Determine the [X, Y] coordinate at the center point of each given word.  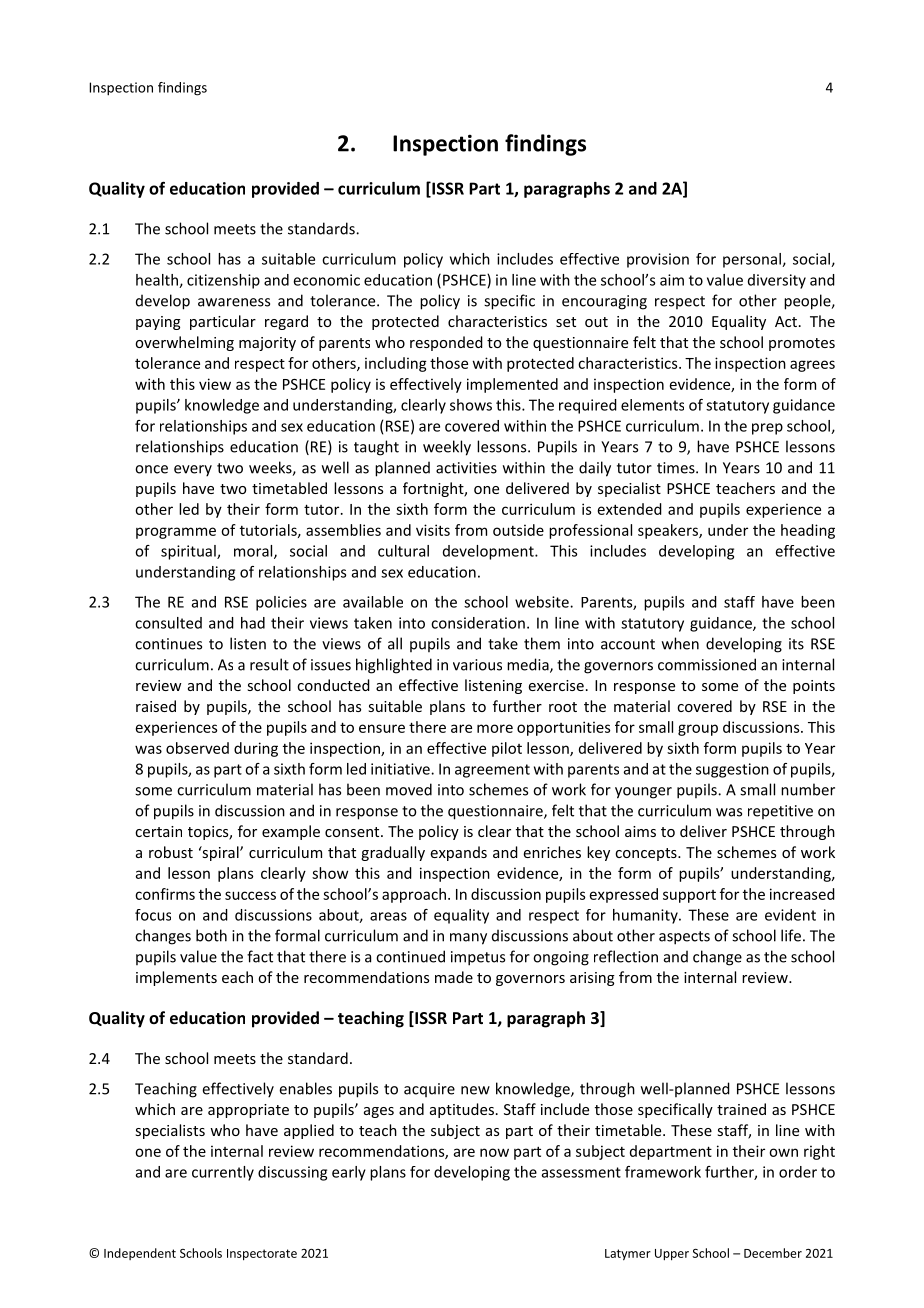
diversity [777, 281]
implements [176, 978]
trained [741, 1109]
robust [171, 852]
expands [458, 853]
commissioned [707, 664]
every [193, 471]
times [677, 468]
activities [466, 468]
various [477, 665]
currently [223, 1173]
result [269, 664]
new [475, 1090]
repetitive [780, 812]
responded [446, 343]
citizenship [223, 281]
